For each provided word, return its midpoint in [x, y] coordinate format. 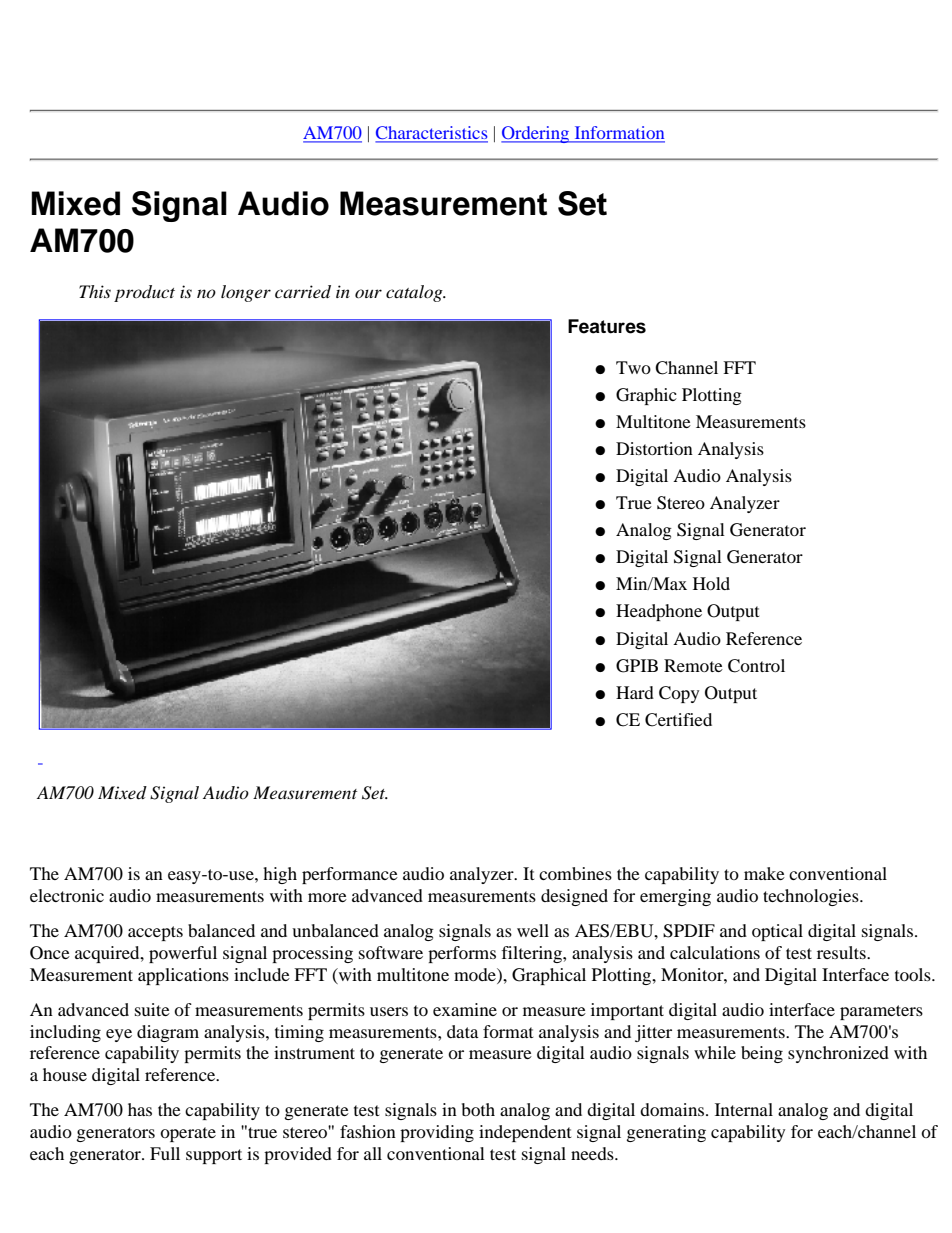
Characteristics [431, 134]
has [140, 1109]
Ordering [536, 134]
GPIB [637, 666]
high [280, 875]
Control [756, 666]
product [144, 293]
